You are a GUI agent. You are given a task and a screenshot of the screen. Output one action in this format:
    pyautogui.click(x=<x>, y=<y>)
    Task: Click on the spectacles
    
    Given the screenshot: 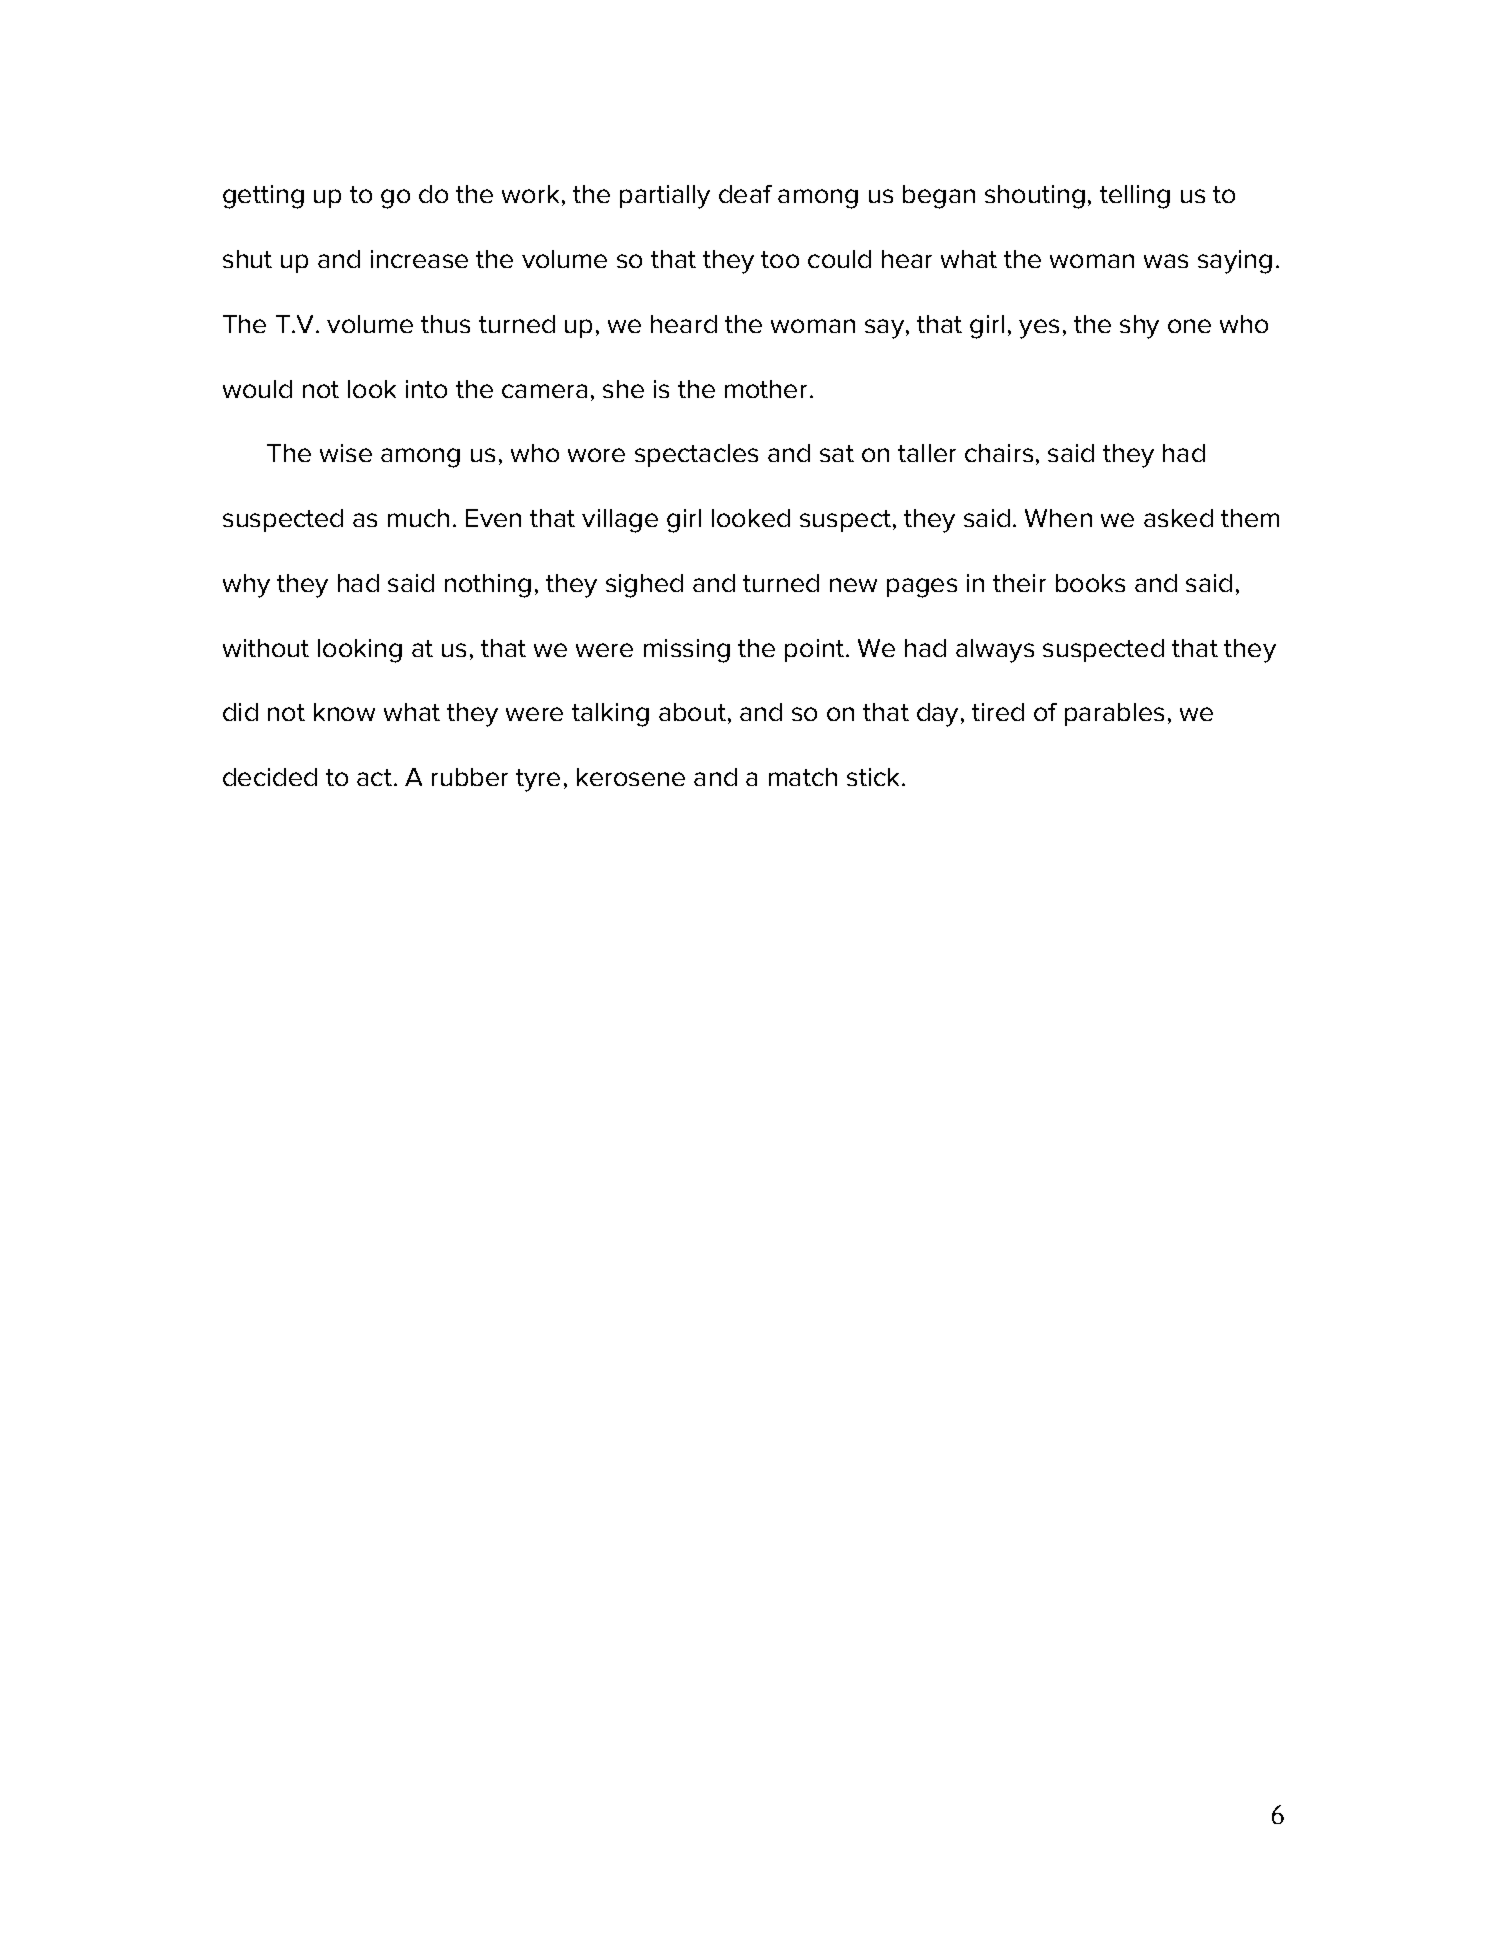 What is the action you would take?
    pyautogui.click(x=696, y=455)
